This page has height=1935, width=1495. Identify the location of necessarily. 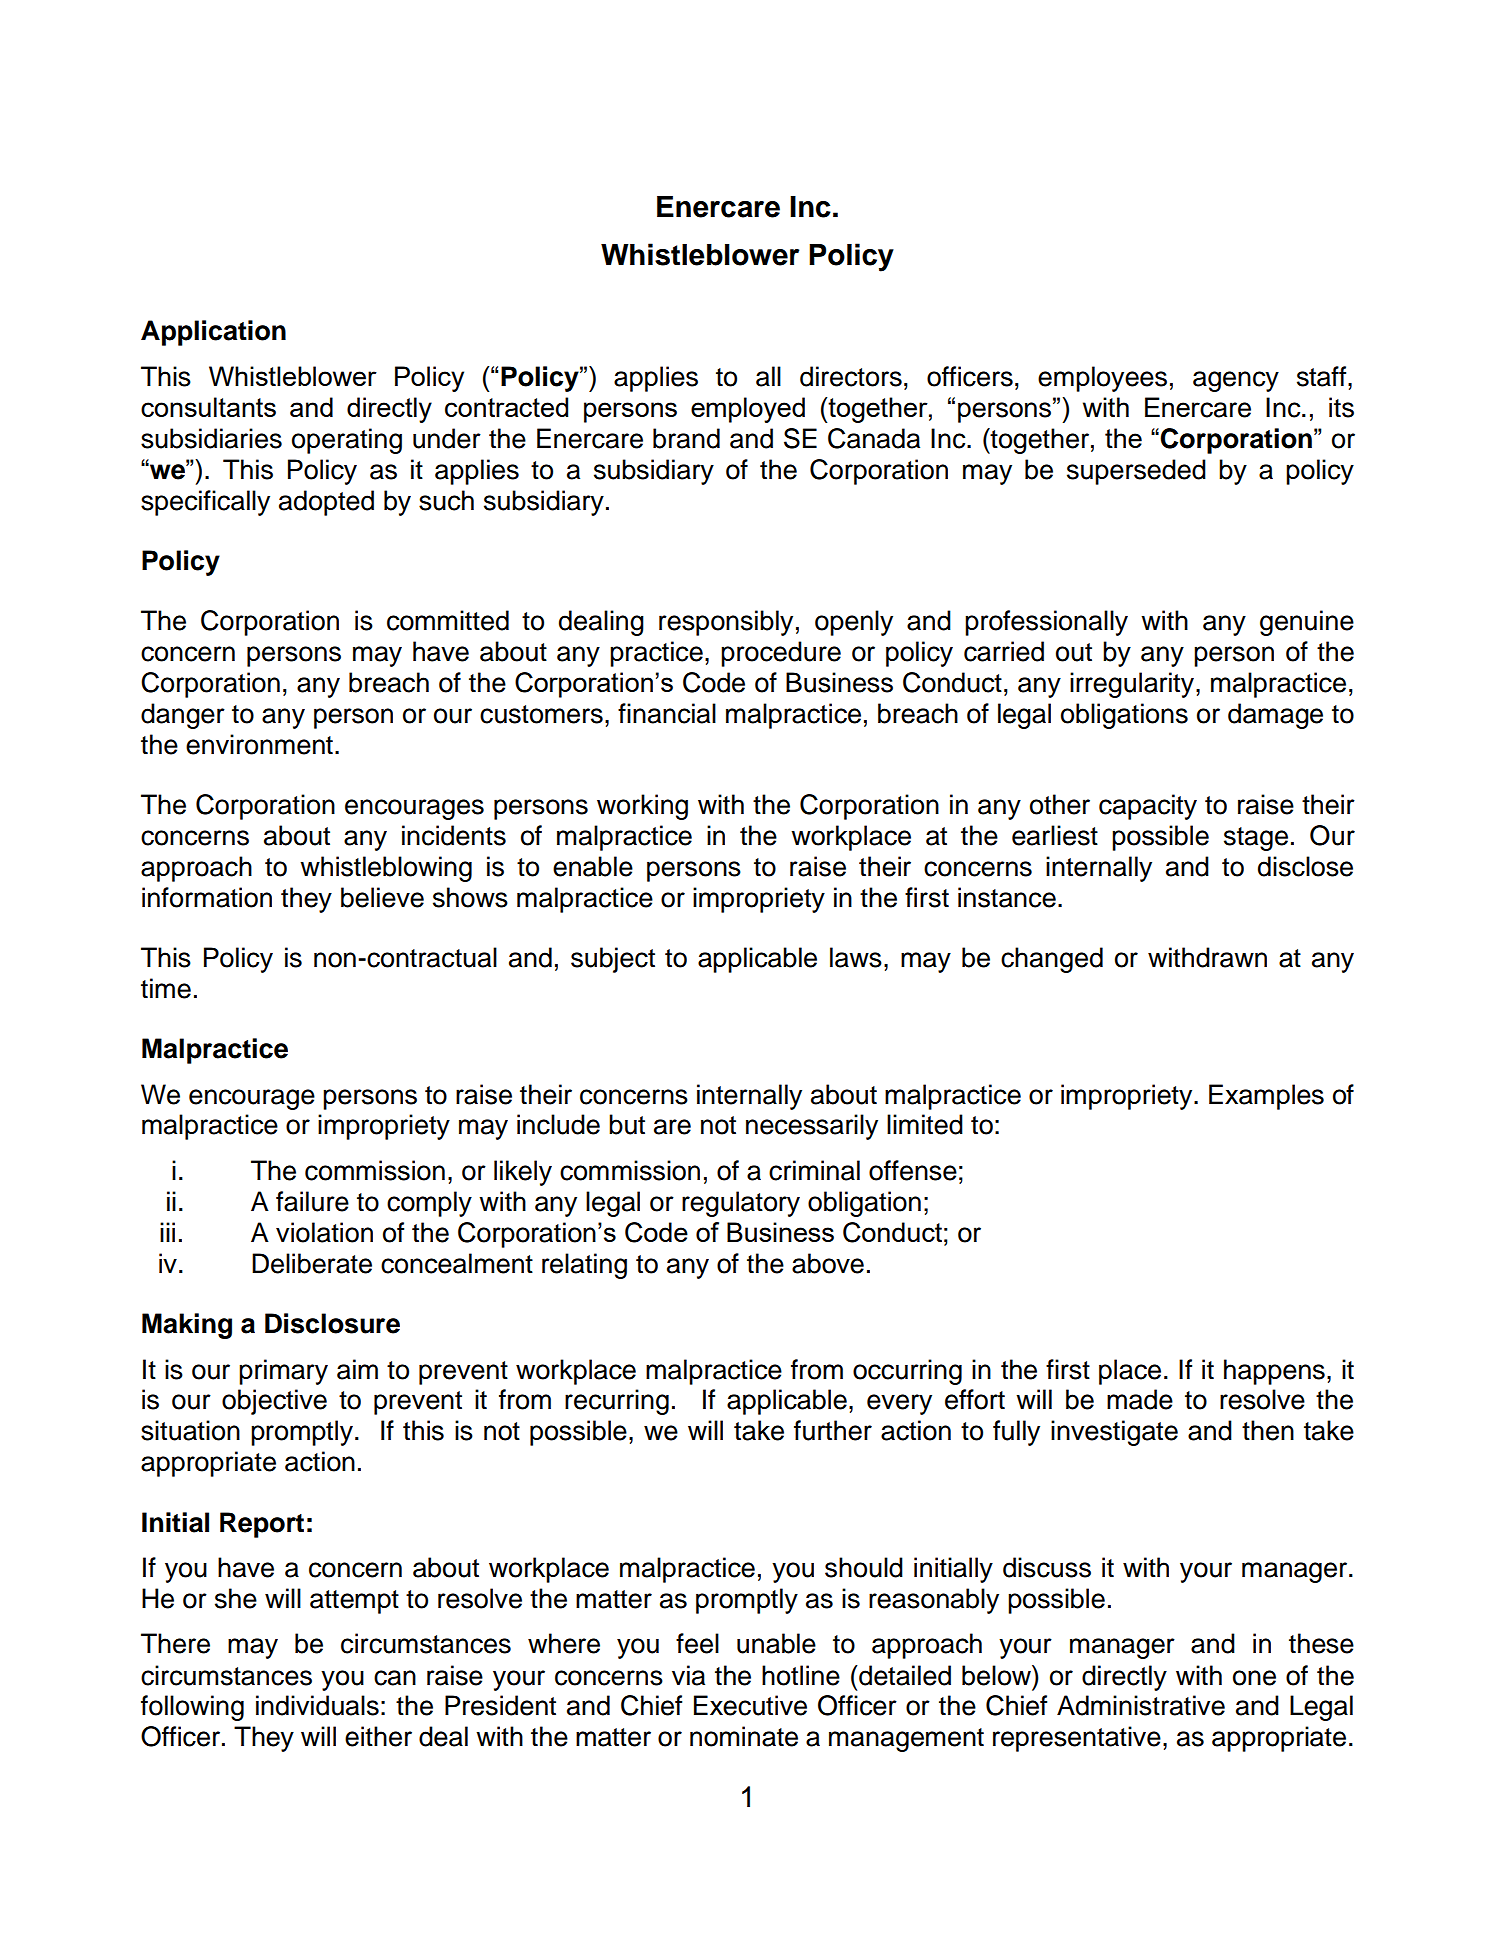
(812, 1127).
